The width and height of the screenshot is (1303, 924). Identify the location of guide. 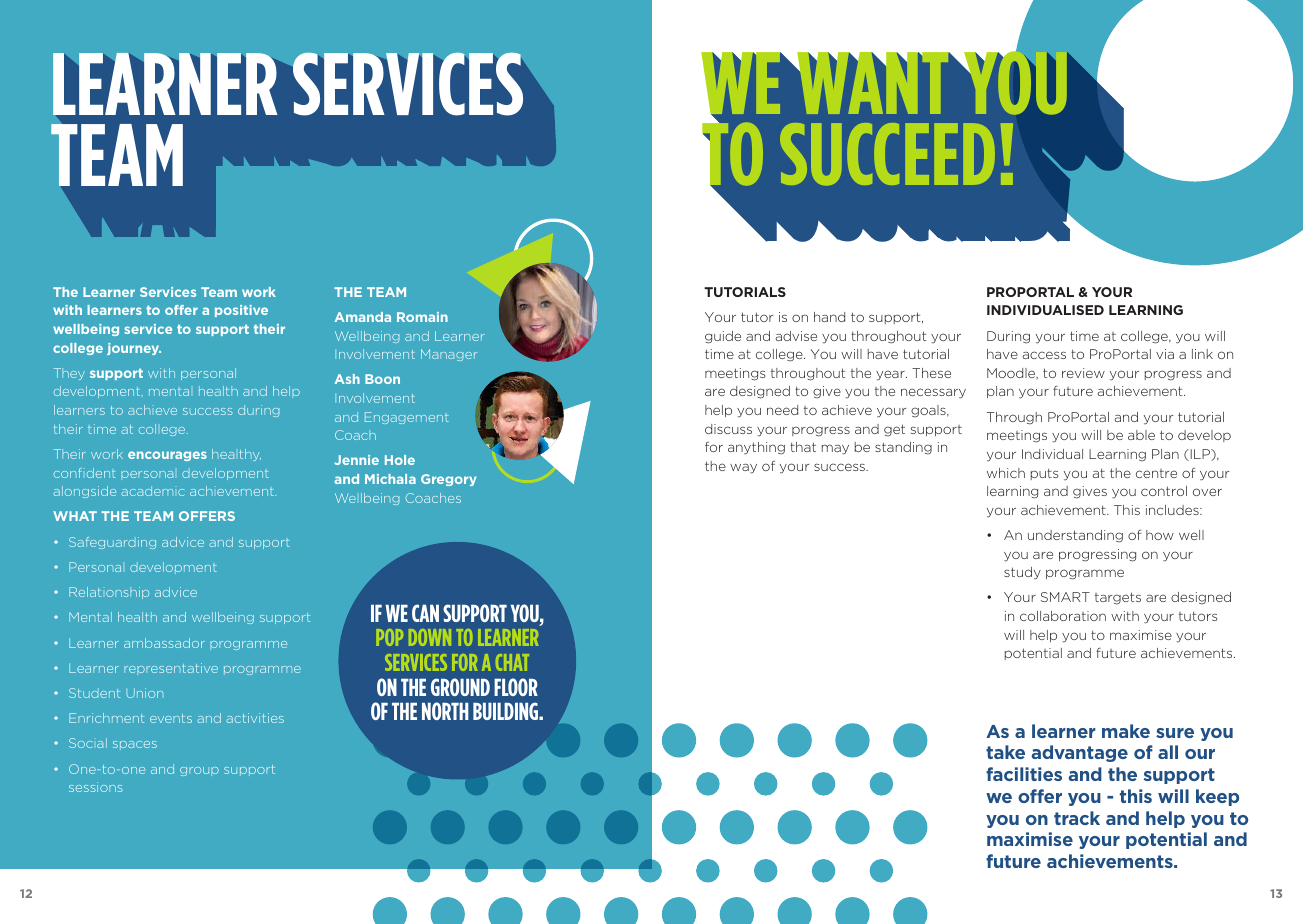
(723, 337).
